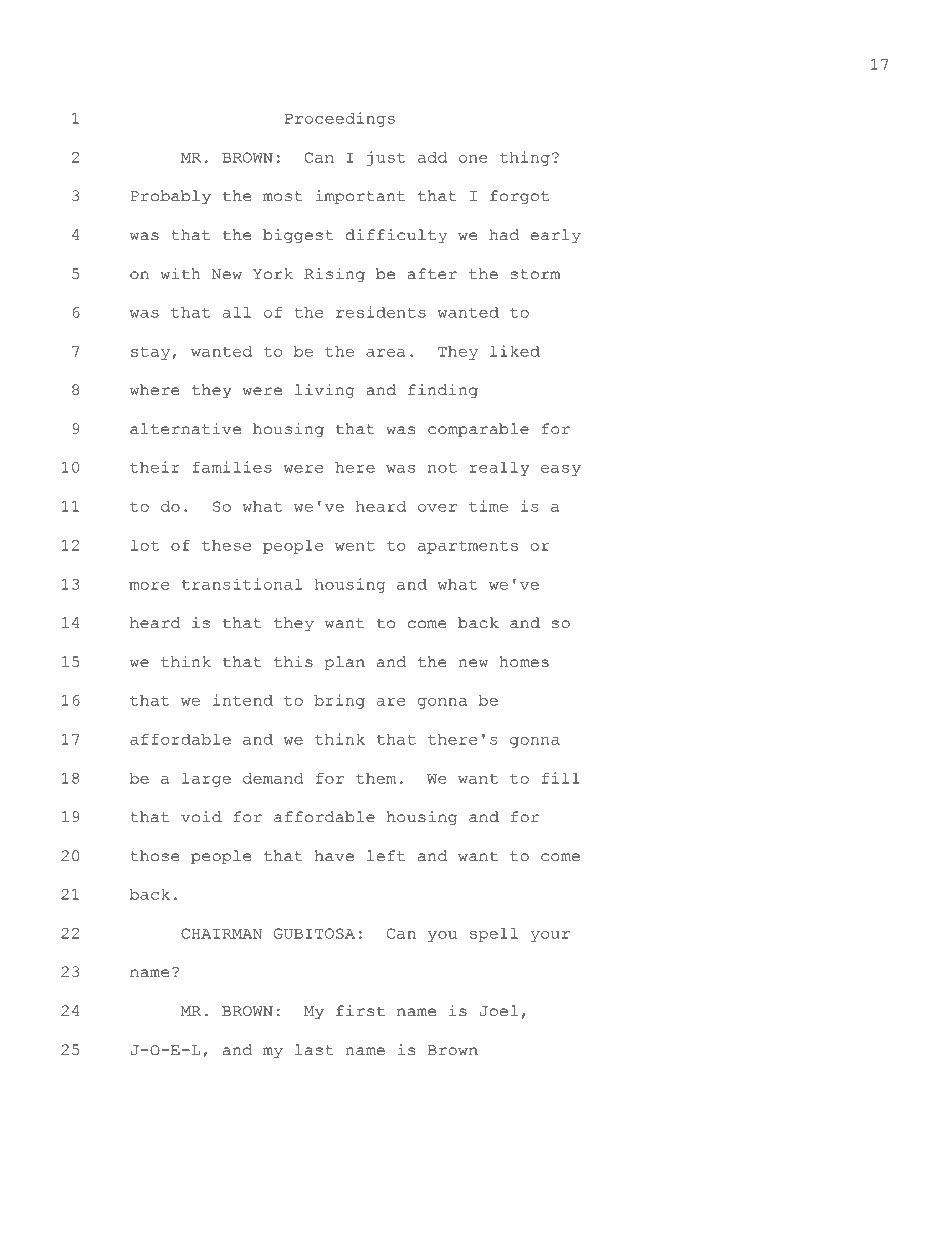 The height and width of the screenshot is (1233, 952). What do you see at coordinates (524, 662) in the screenshot?
I see `homes` at bounding box center [524, 662].
